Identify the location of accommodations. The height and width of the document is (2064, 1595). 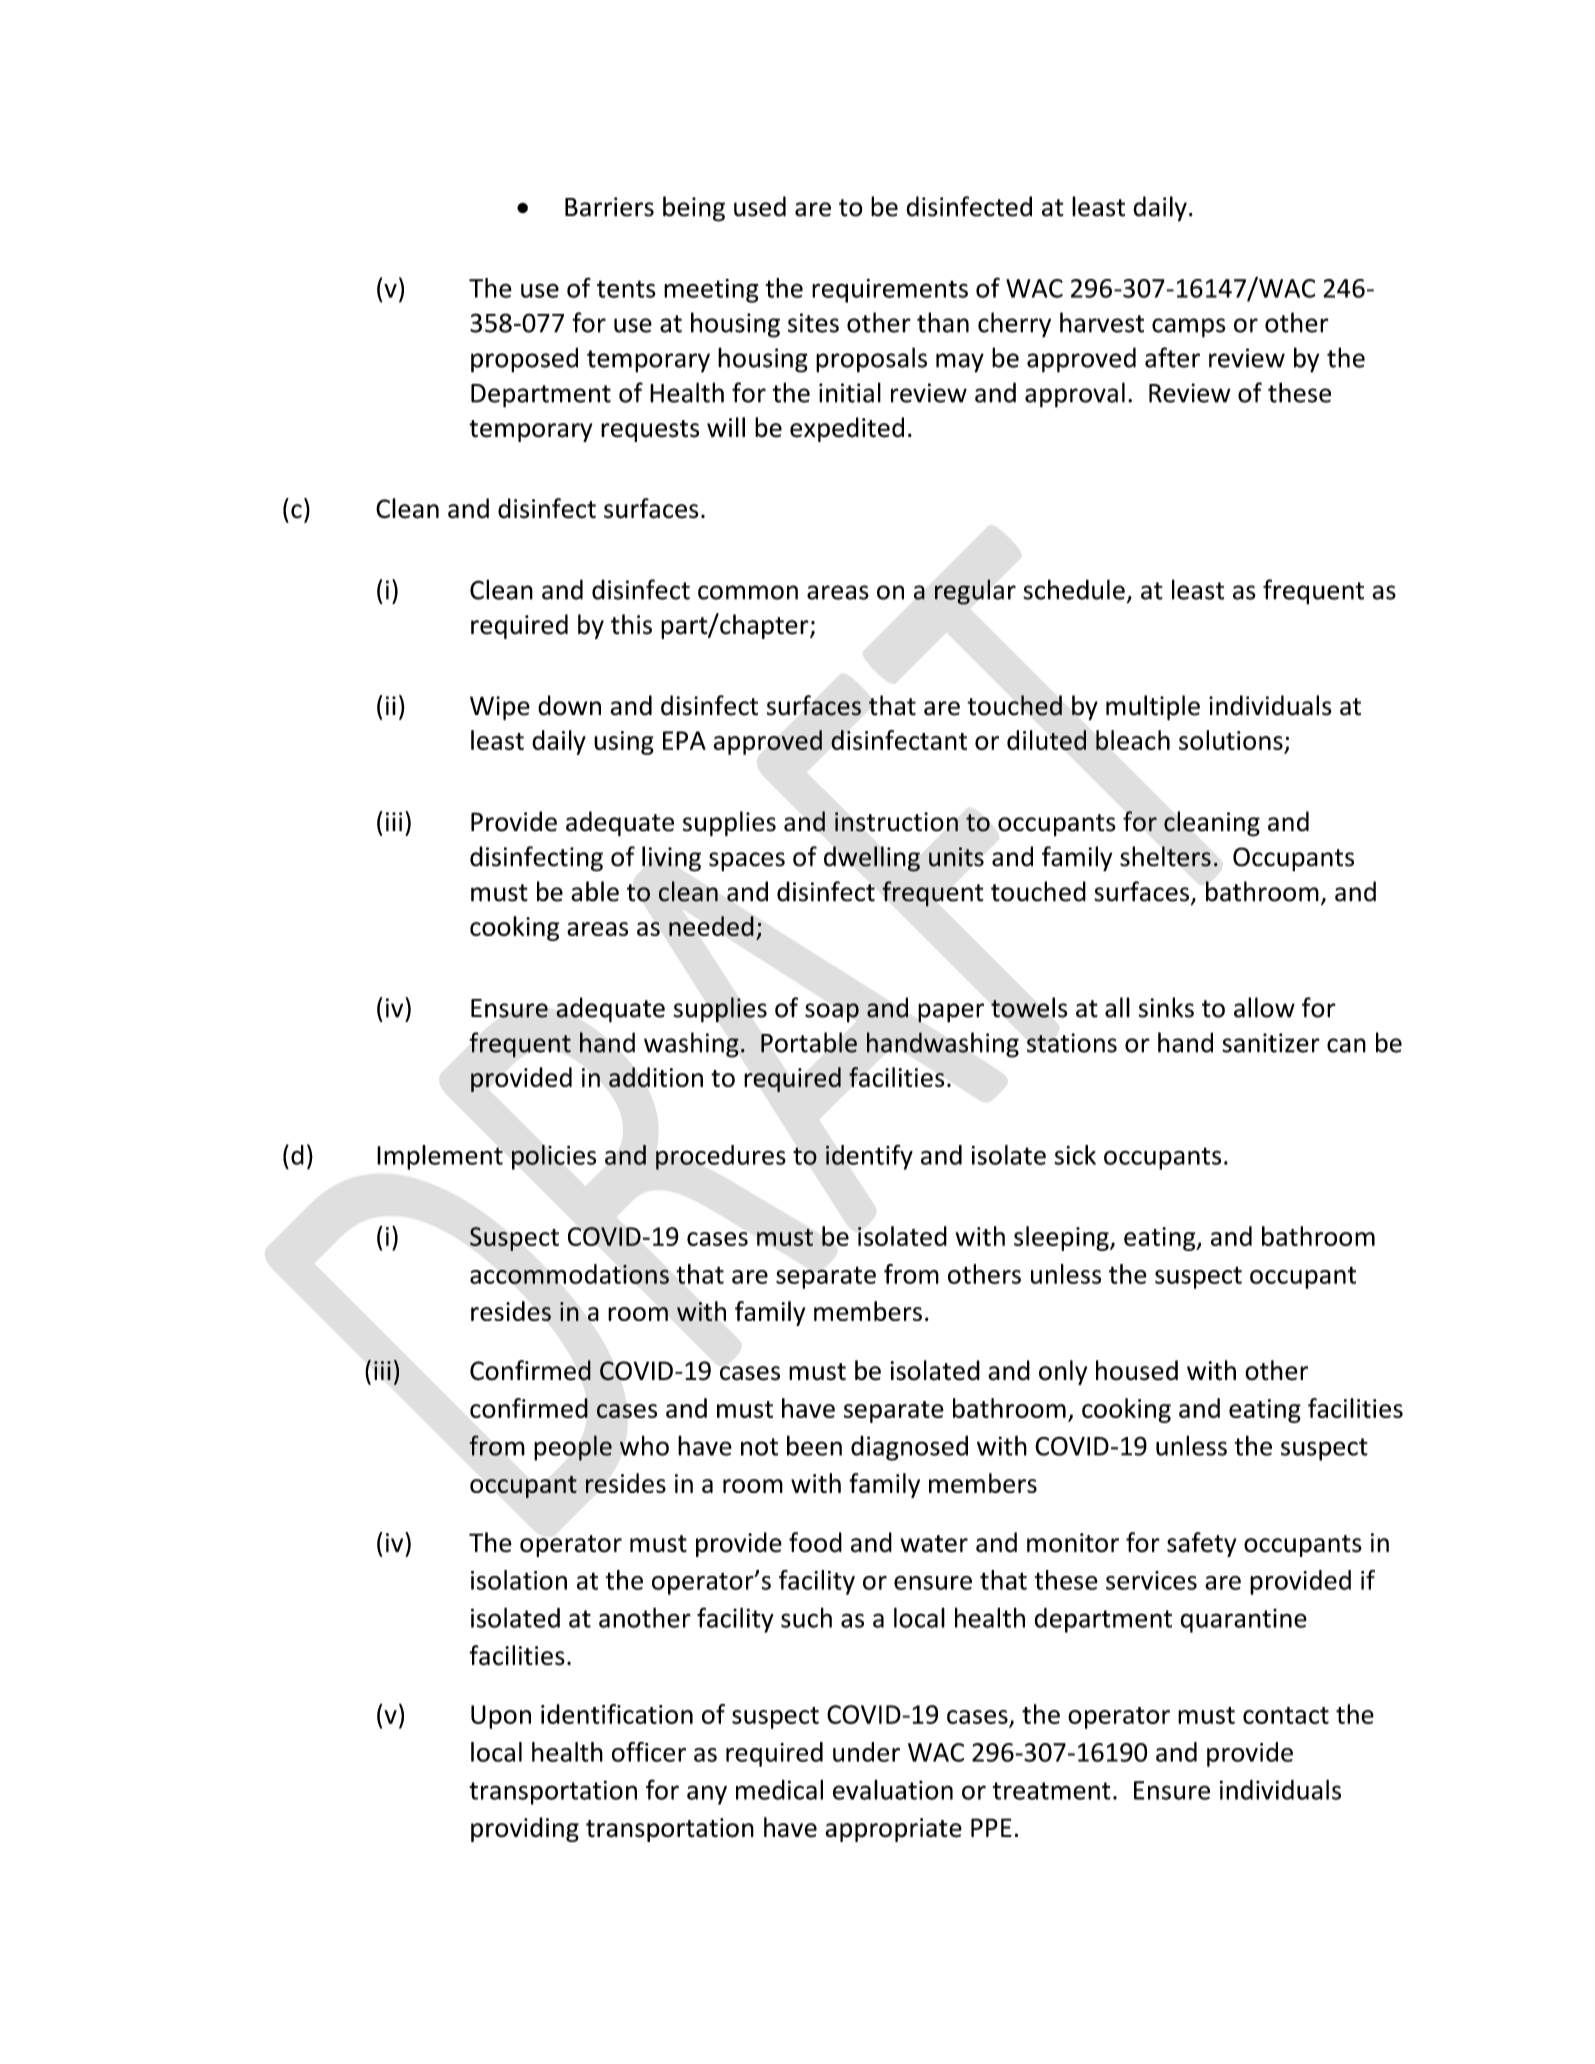
(569, 1274).
